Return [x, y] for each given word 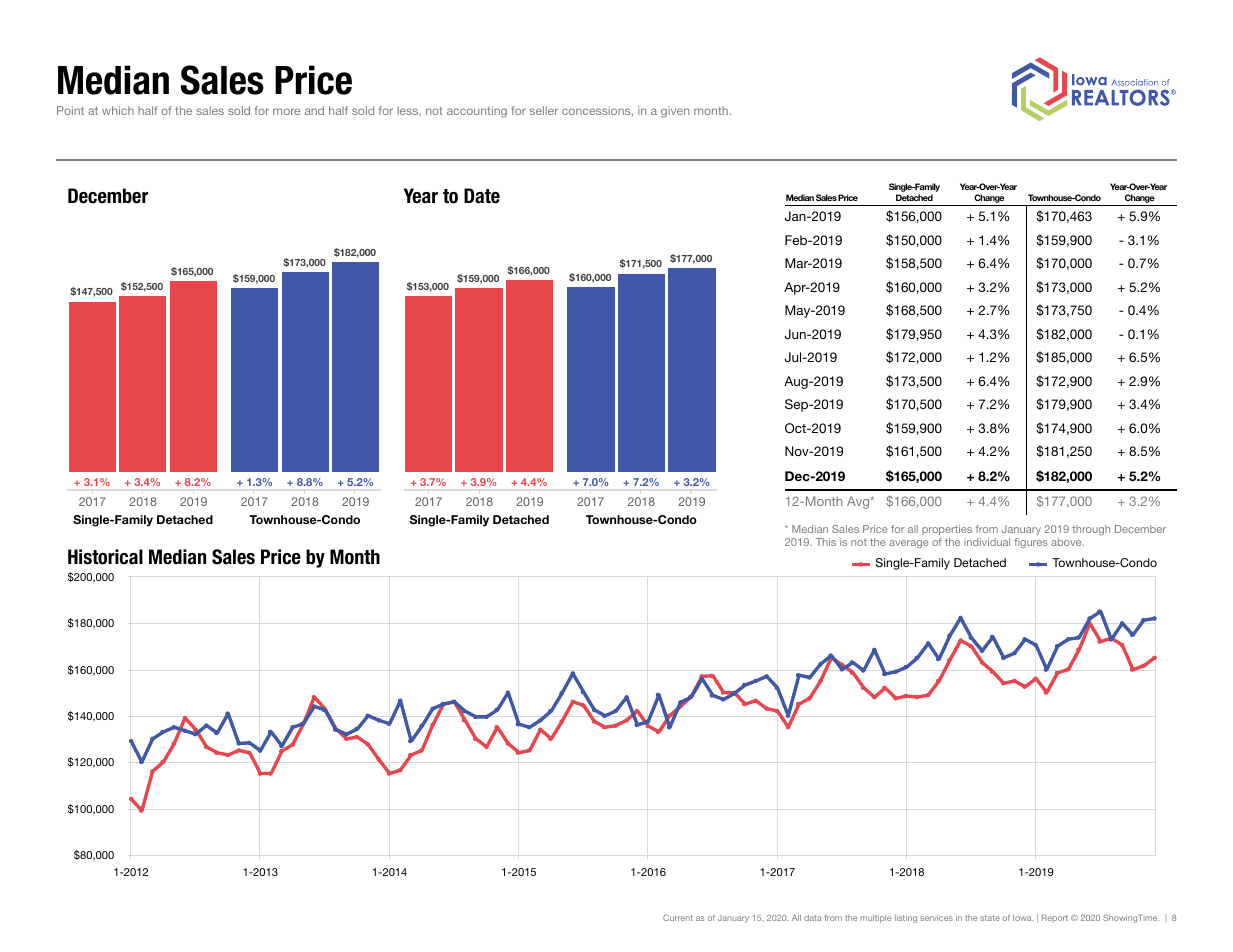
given [675, 112]
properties [947, 530]
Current [678, 917]
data [813, 918]
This [826, 542]
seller [544, 110]
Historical [105, 557]
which [118, 110]
